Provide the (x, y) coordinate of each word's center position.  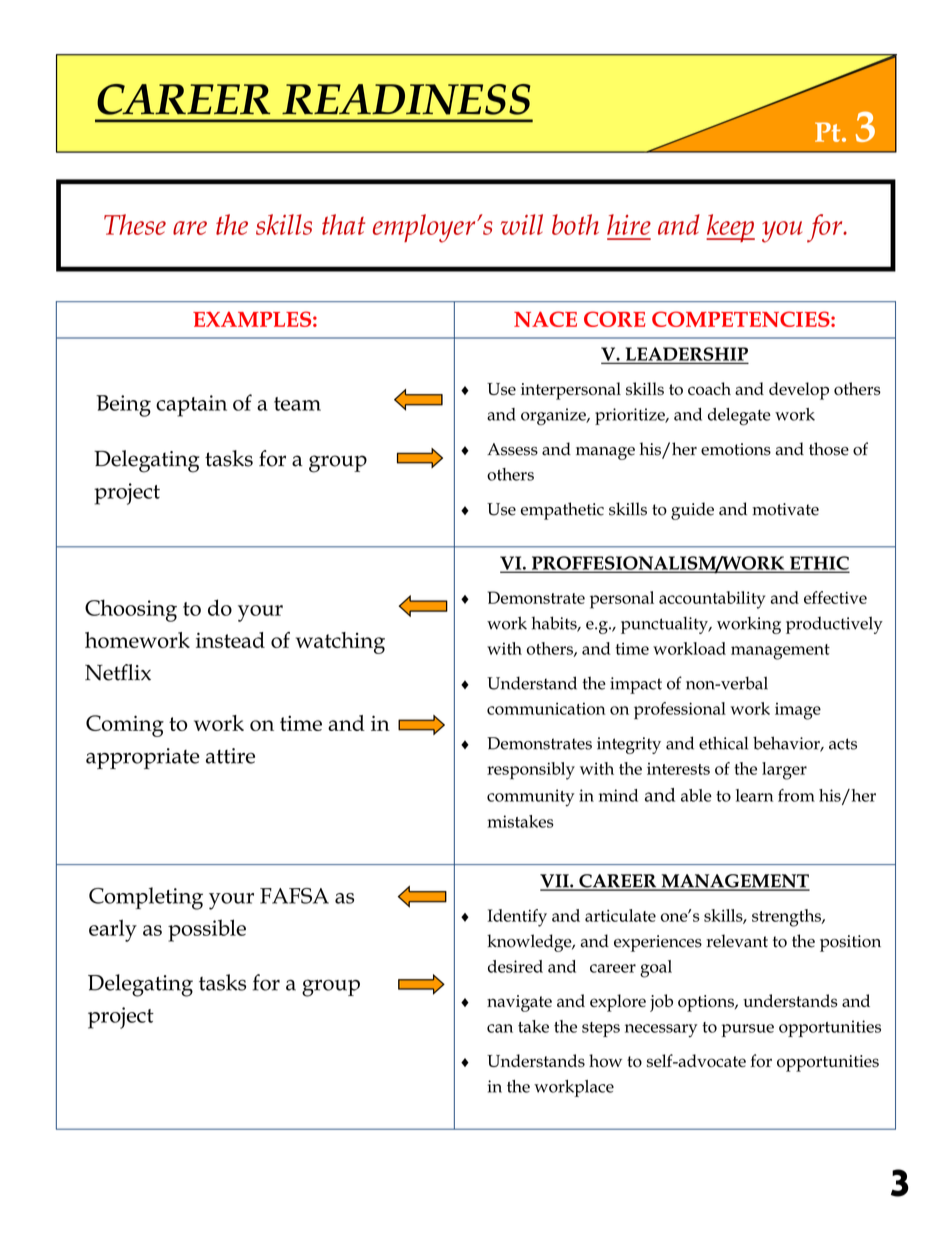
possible (207, 930)
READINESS (406, 99)
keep (730, 228)
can (500, 1028)
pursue (748, 1030)
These (135, 224)
